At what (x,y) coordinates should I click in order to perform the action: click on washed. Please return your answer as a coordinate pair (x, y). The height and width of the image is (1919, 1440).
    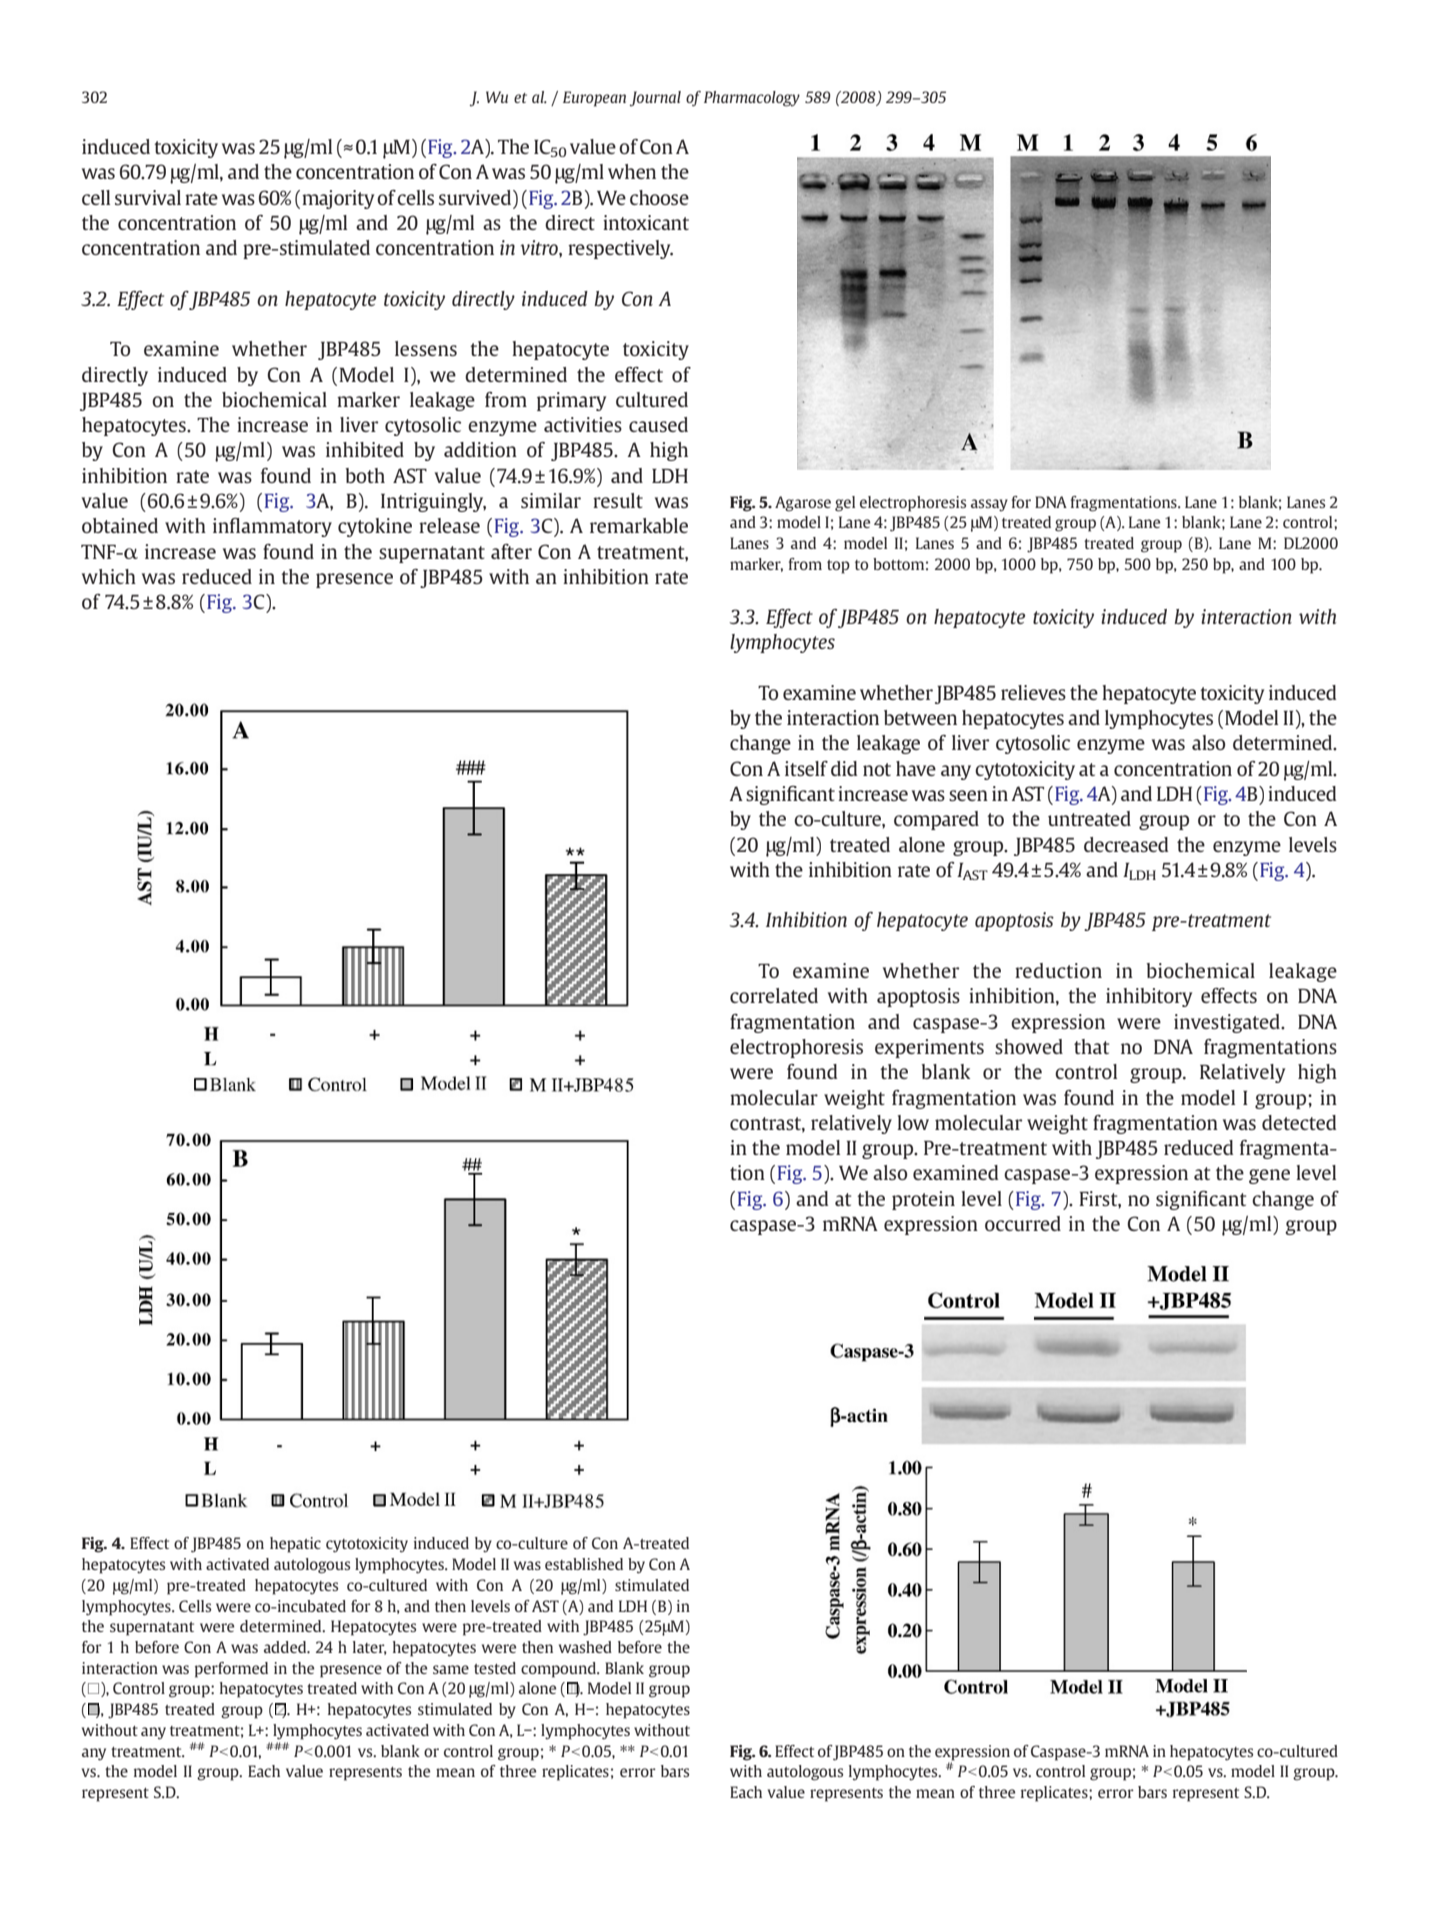
    Looking at the image, I should click on (585, 1647).
